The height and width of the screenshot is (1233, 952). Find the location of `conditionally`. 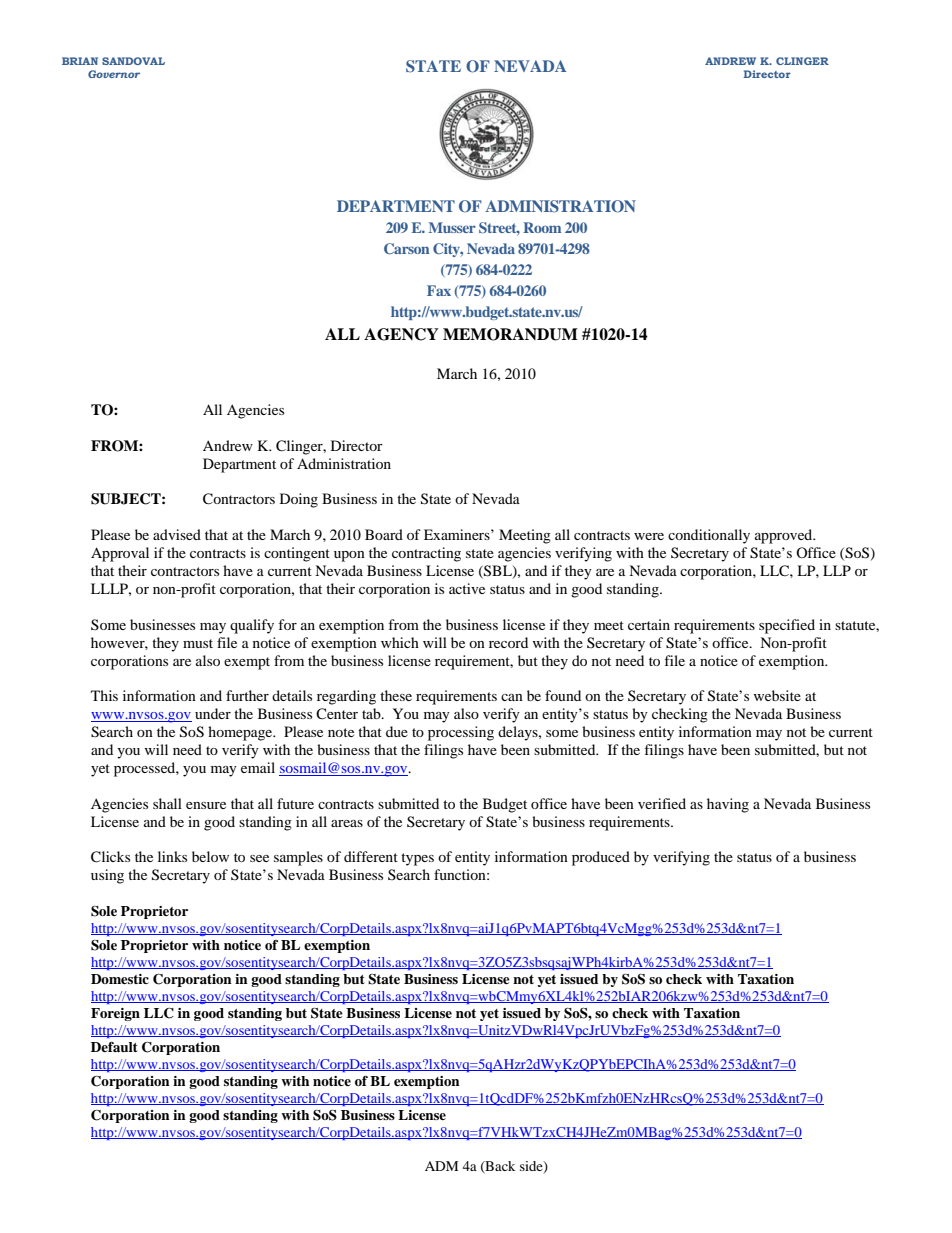

conditionally is located at coordinates (709, 536).
